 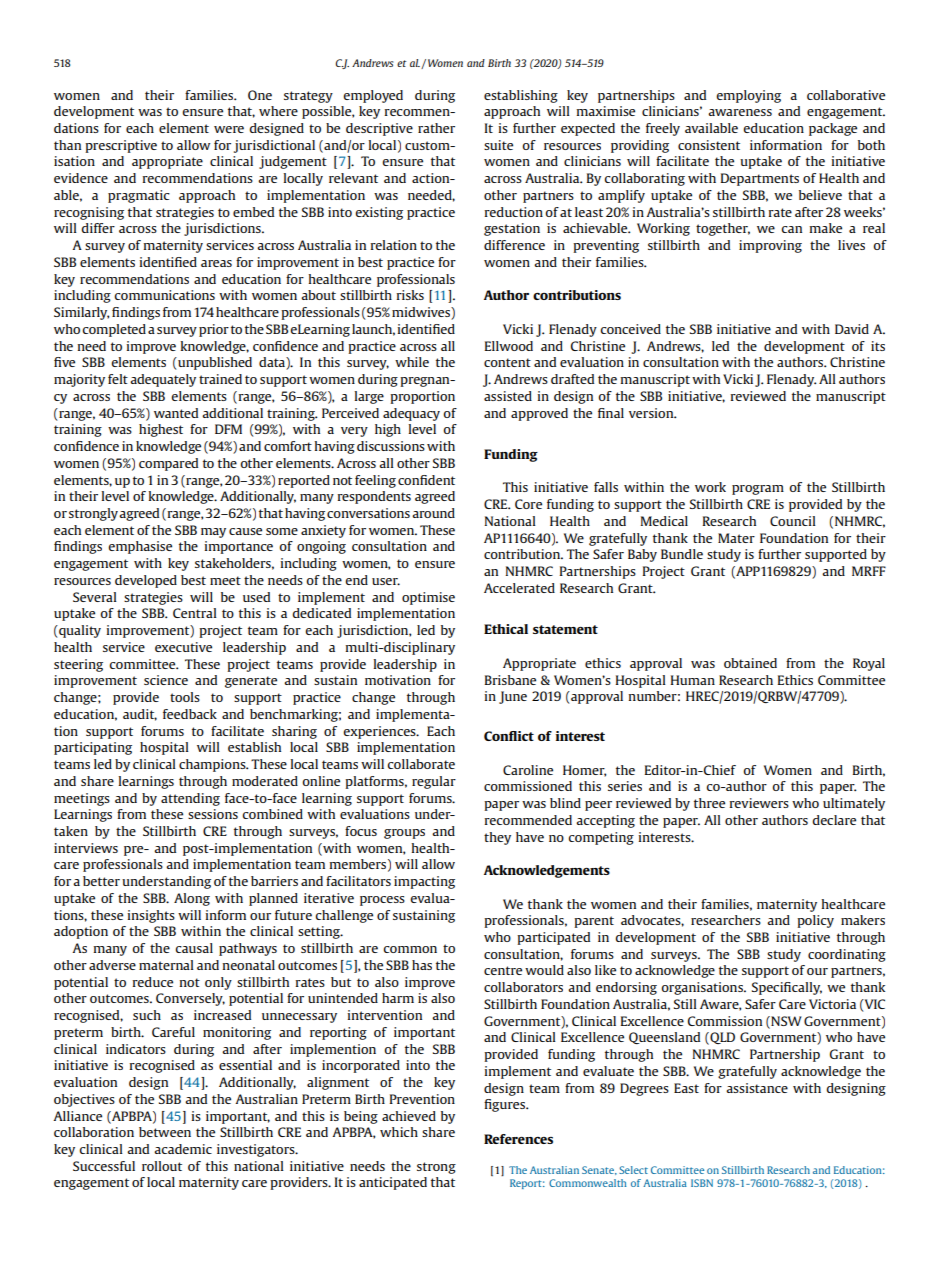 What do you see at coordinates (168, 464) in the screenshot?
I see `compared` at bounding box center [168, 464].
